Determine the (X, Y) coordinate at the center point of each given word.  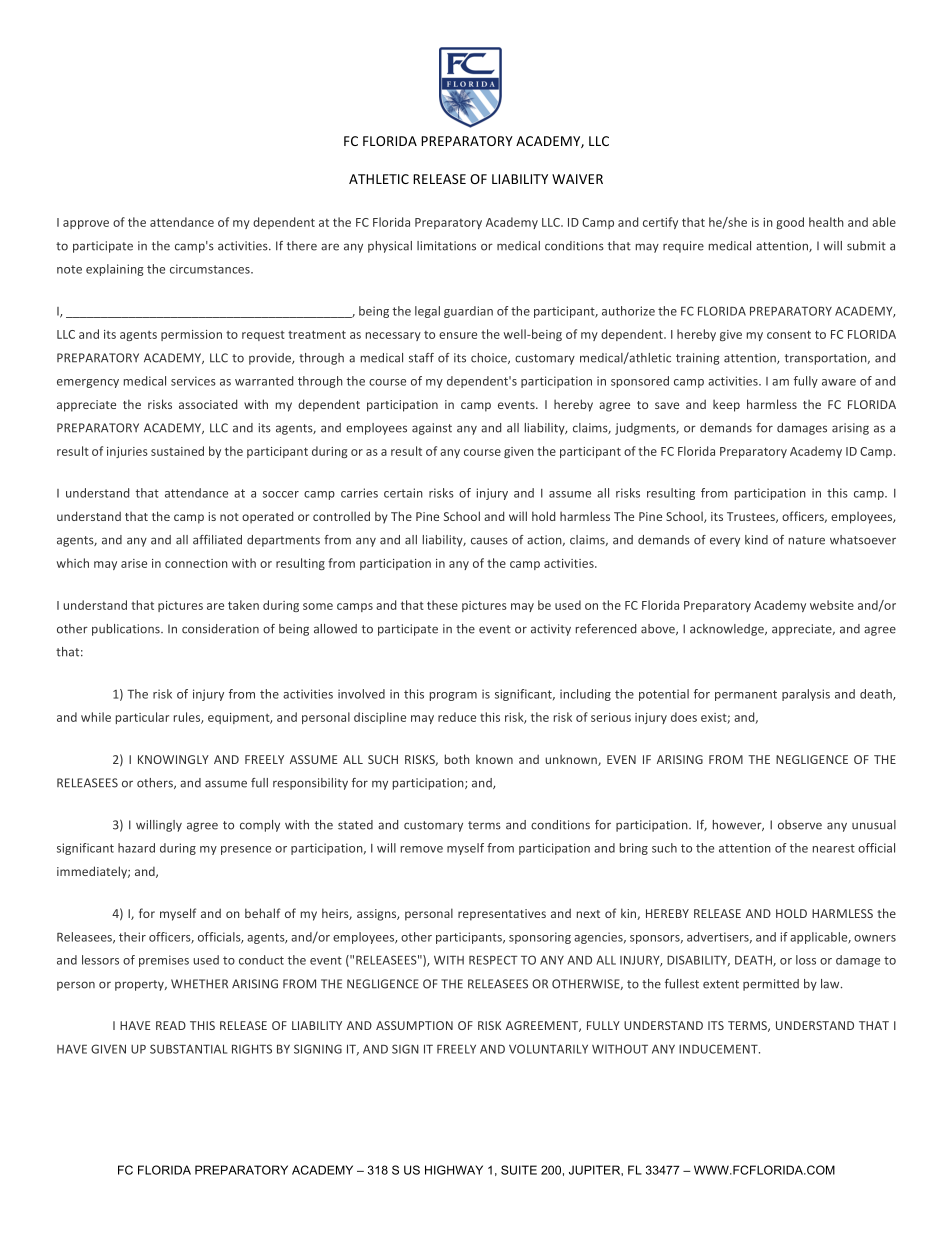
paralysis (806, 695)
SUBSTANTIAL (188, 1049)
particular (142, 718)
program (453, 696)
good (790, 223)
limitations (446, 246)
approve (86, 224)
